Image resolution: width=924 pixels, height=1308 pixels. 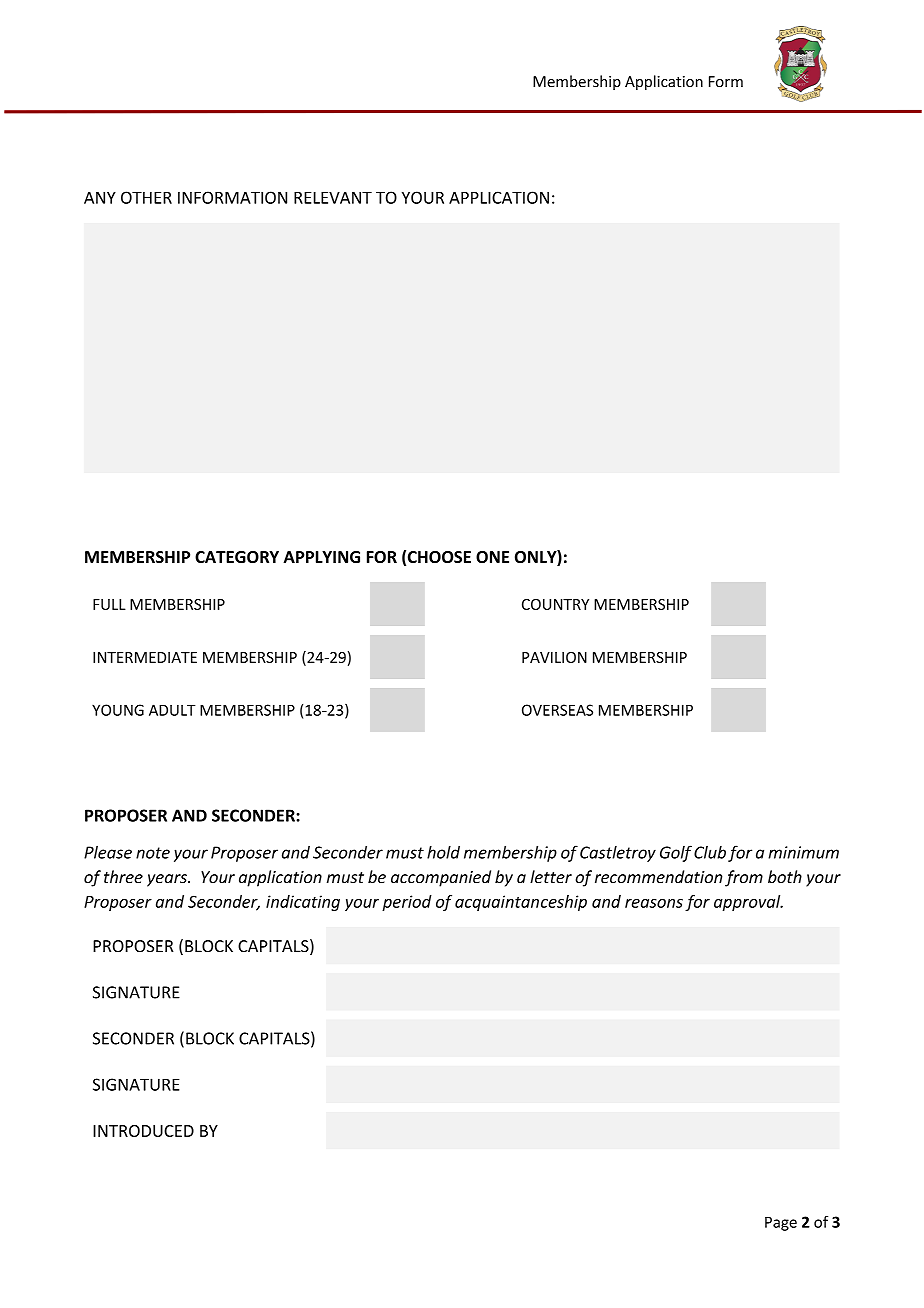 What do you see at coordinates (333, 197) in the document?
I see `RELEVANT` at bounding box center [333, 197].
